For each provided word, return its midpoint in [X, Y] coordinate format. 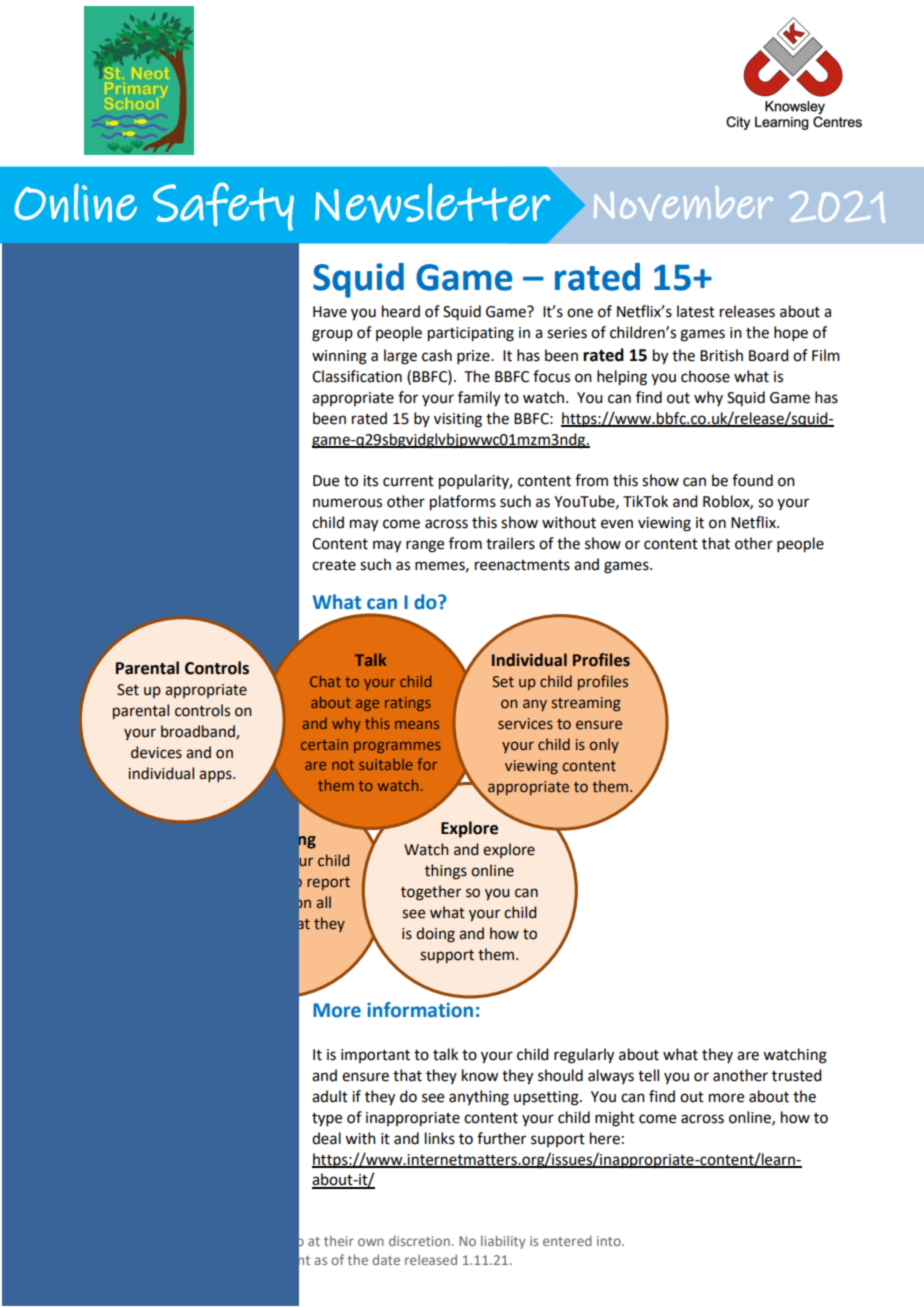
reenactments [522, 565]
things [446, 872]
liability [503, 1242]
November [683, 203]
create [334, 565]
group [332, 335]
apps [216, 776]
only [604, 745]
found [752, 480]
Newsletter [432, 203]
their [339, 1241]
